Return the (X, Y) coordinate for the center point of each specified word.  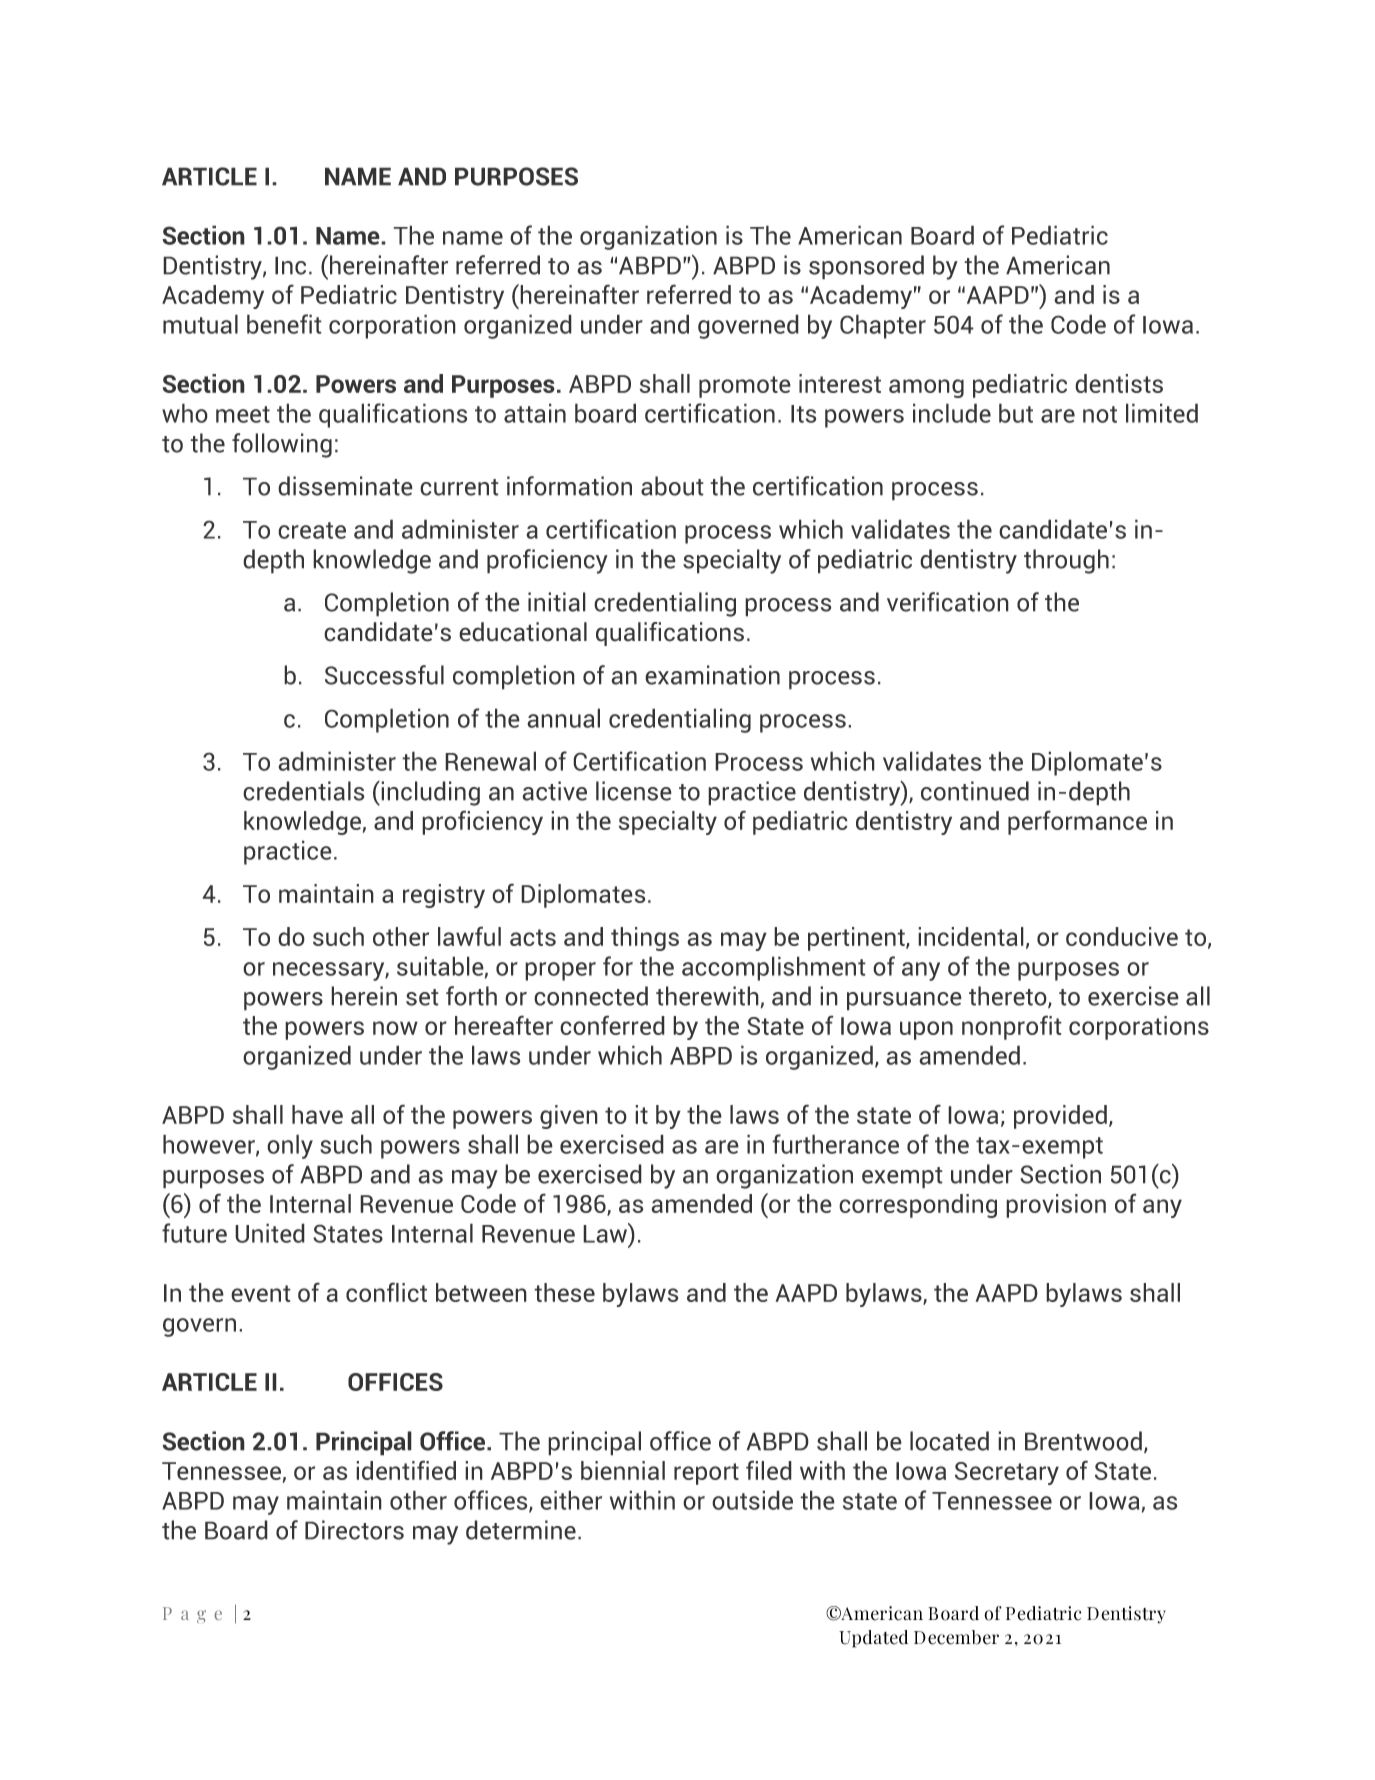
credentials (304, 791)
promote (745, 387)
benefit (284, 324)
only (290, 1146)
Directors (354, 1530)
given (569, 1117)
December (956, 1637)
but (1016, 413)
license (634, 791)
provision (1056, 1206)
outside (752, 1500)
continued (975, 791)
